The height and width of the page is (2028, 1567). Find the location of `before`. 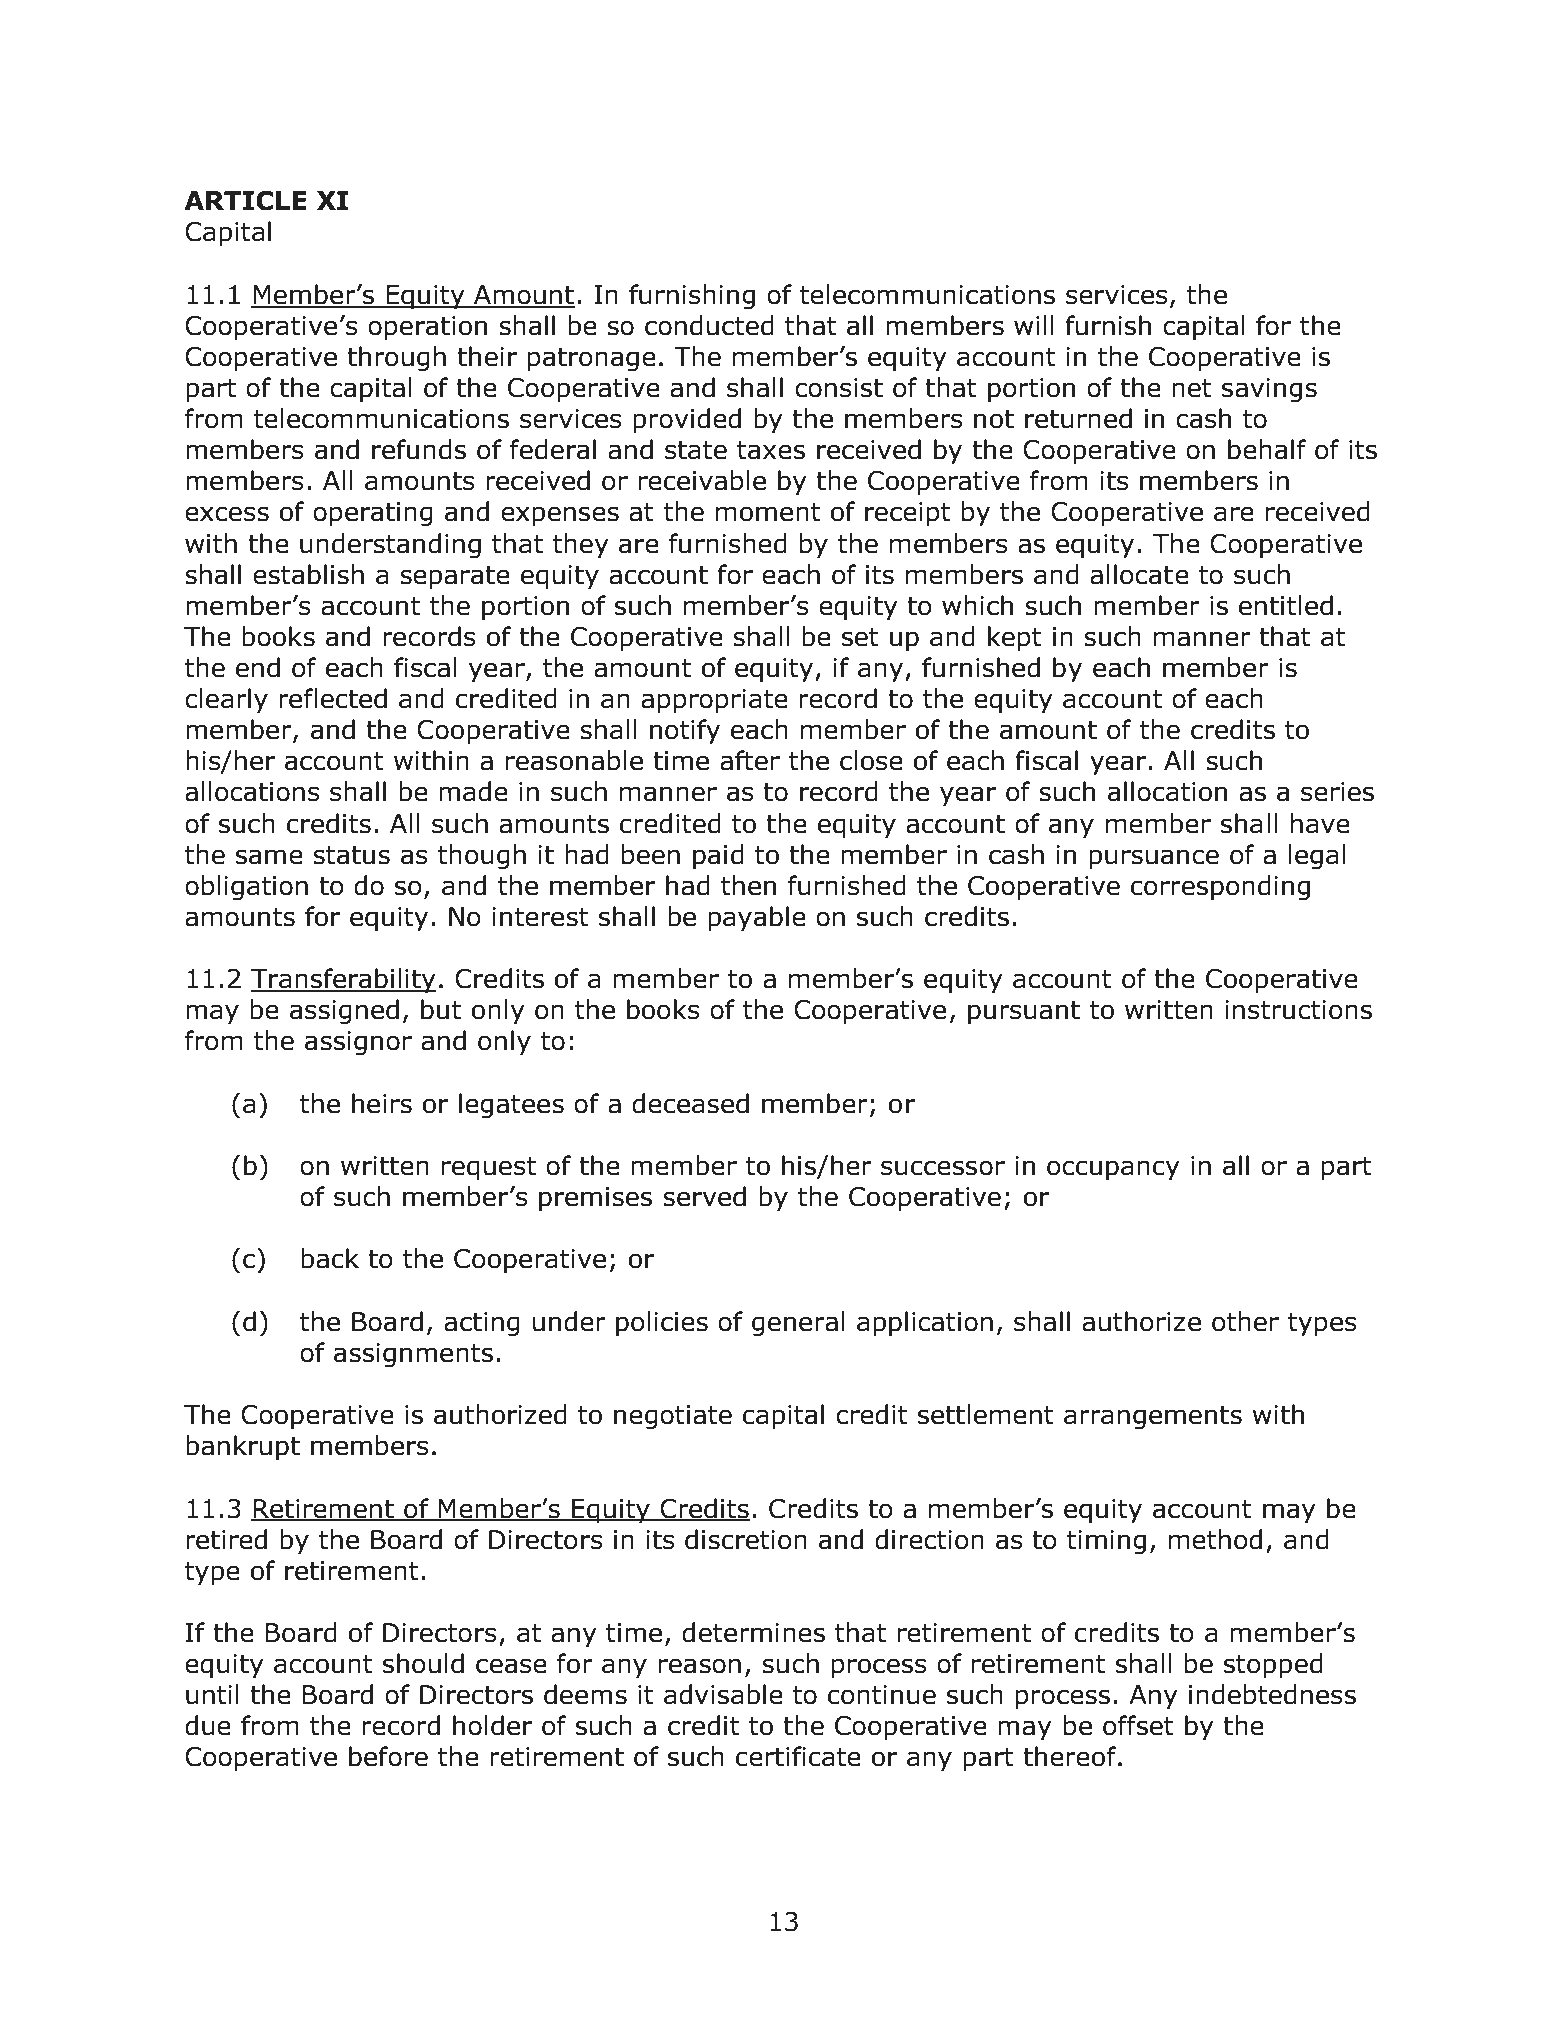

before is located at coordinates (388, 1756).
